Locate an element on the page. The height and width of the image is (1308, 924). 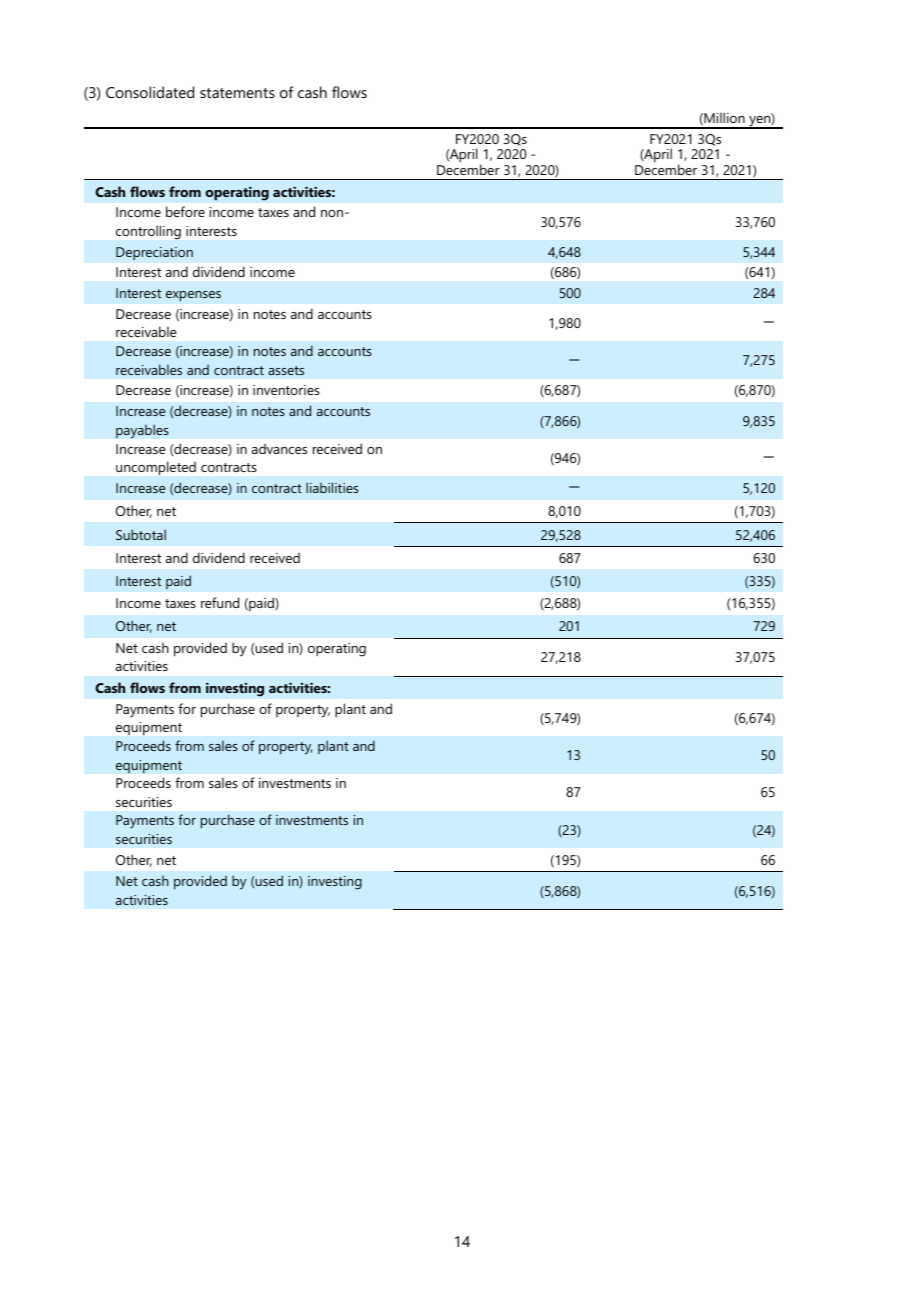
expenses is located at coordinates (193, 296).
